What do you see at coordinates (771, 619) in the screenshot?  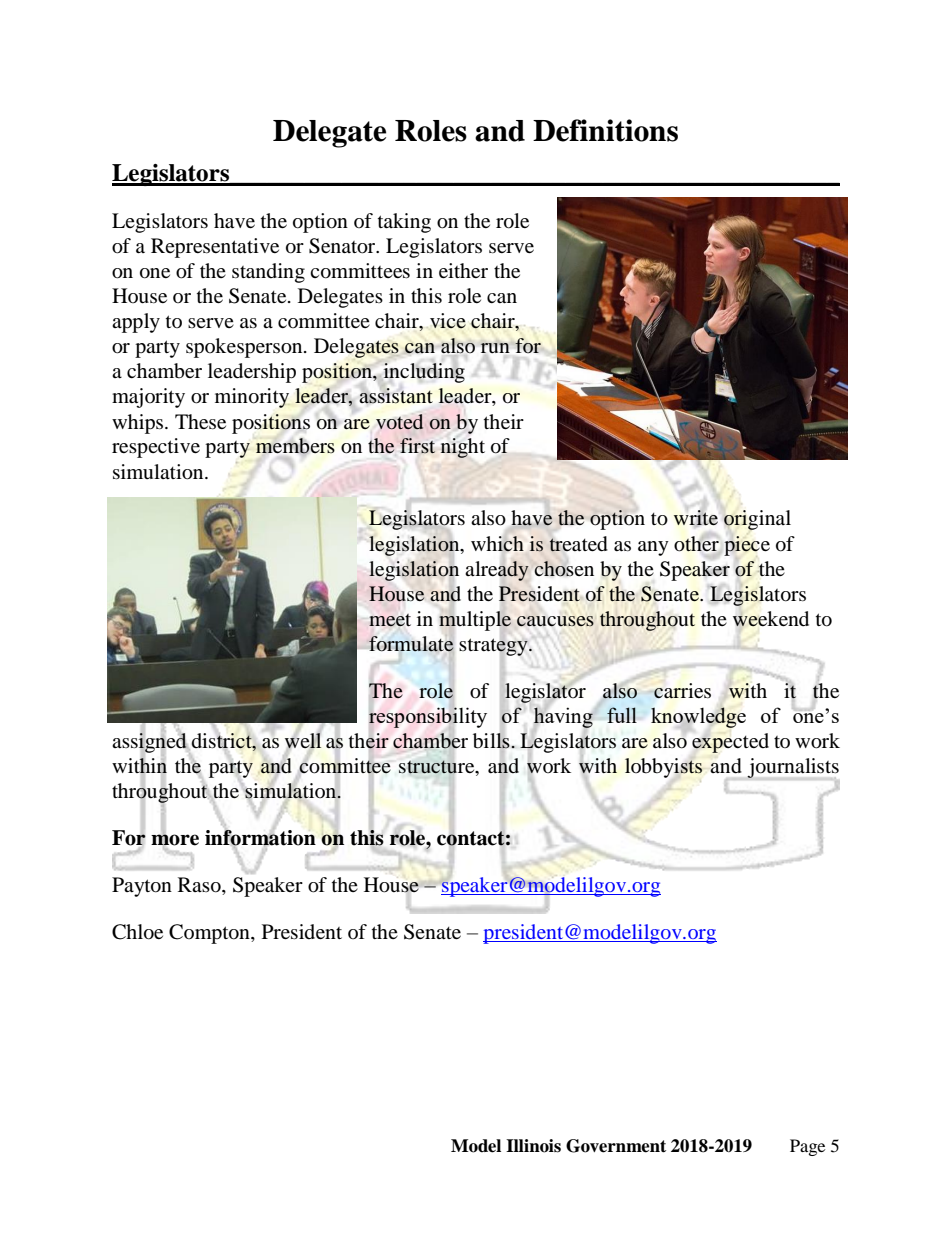 I see `weekend` at bounding box center [771, 619].
